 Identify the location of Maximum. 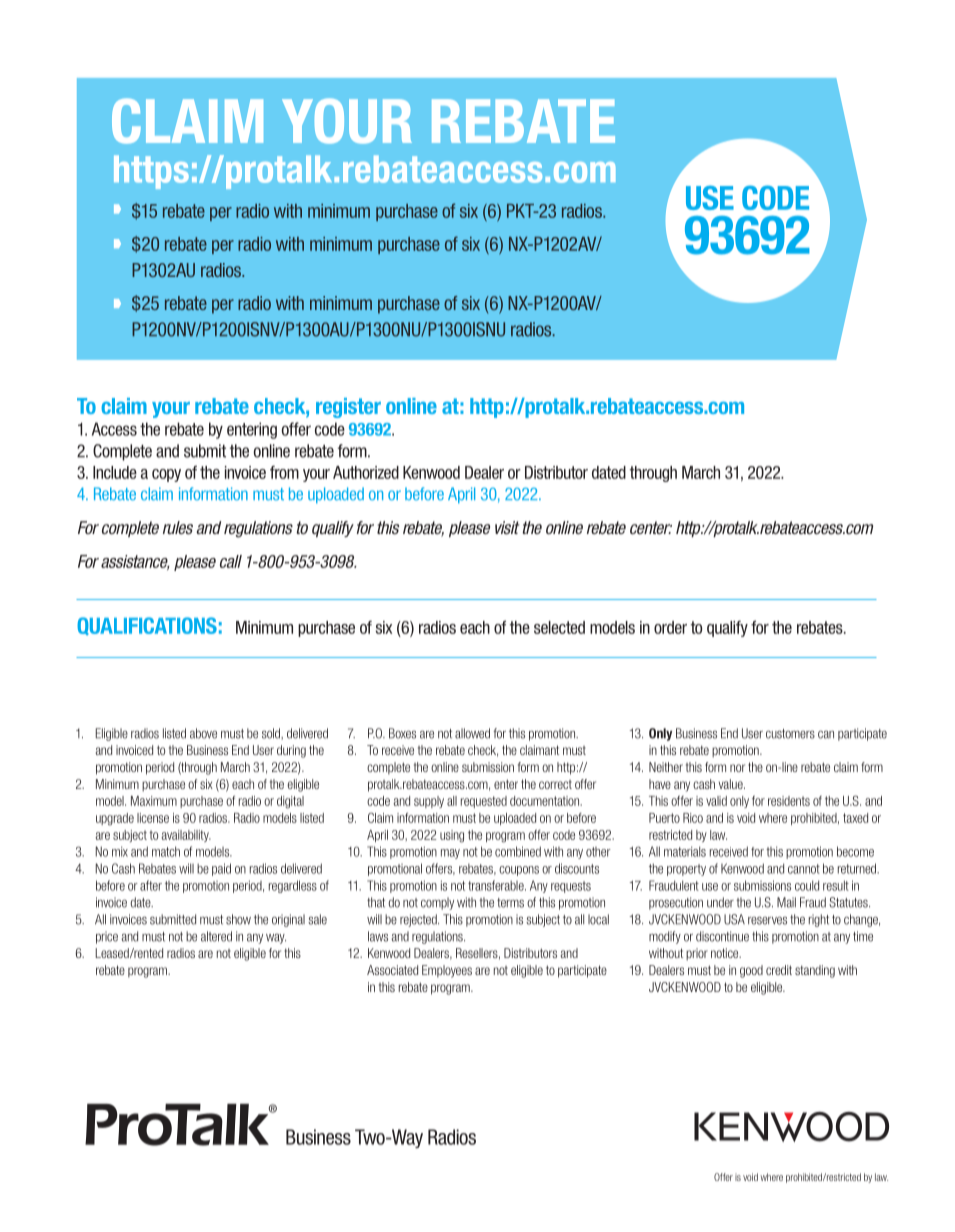
(154, 801).
